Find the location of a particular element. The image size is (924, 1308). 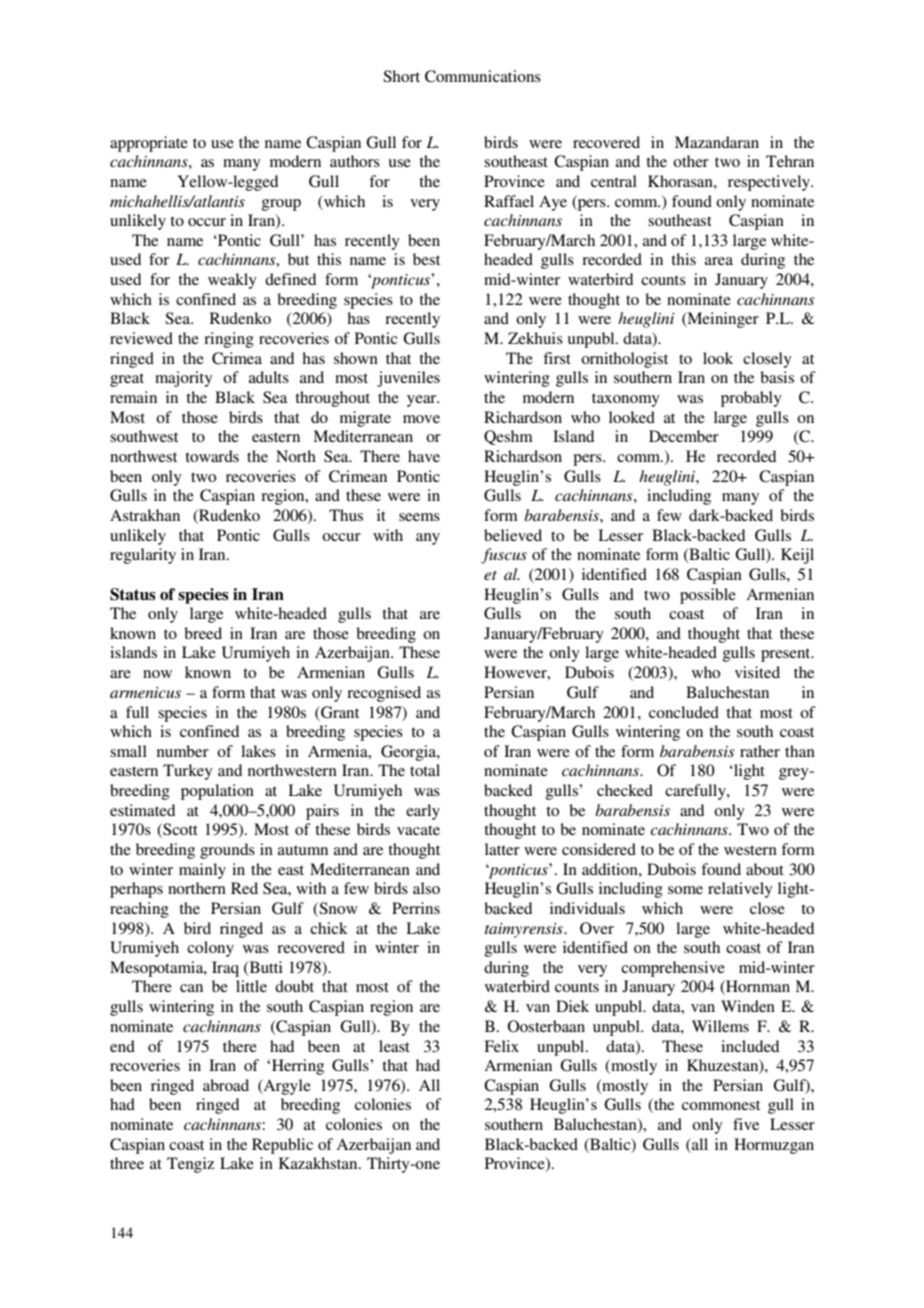

other is located at coordinates (691, 161).
